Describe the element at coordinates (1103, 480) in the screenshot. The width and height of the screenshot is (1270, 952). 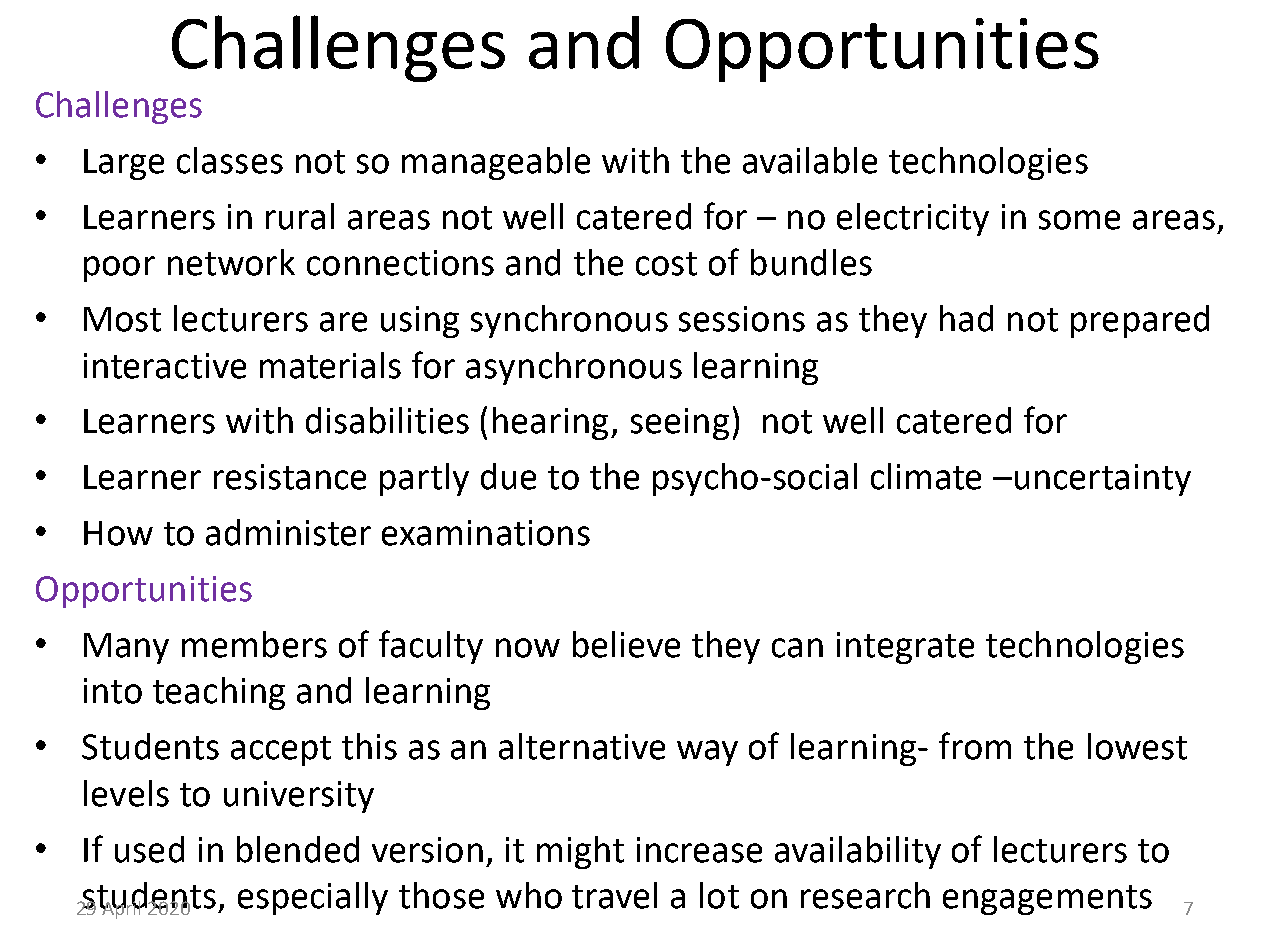
I see `uncertainty` at that location.
